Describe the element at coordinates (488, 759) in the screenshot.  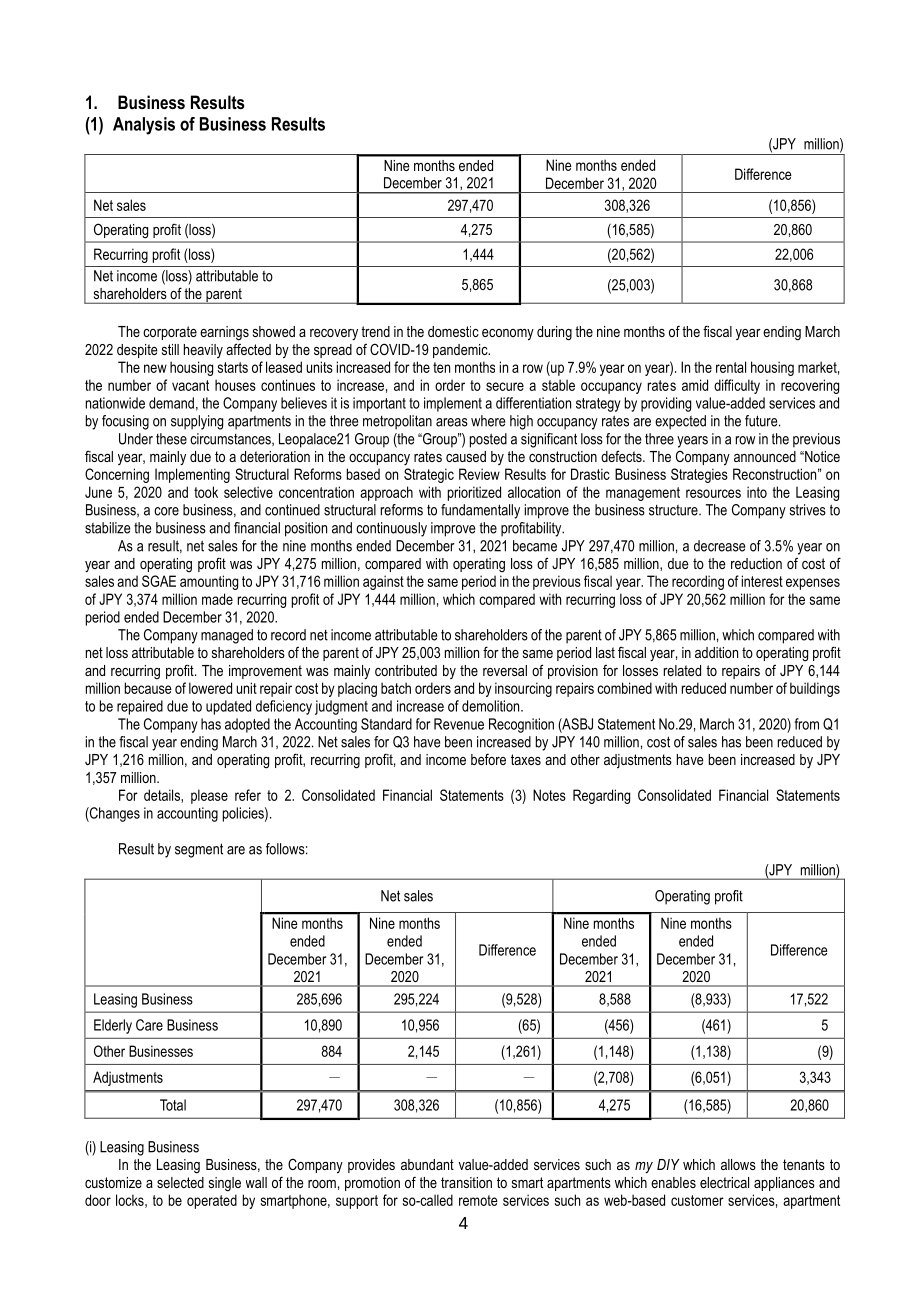
I see `before` at that location.
